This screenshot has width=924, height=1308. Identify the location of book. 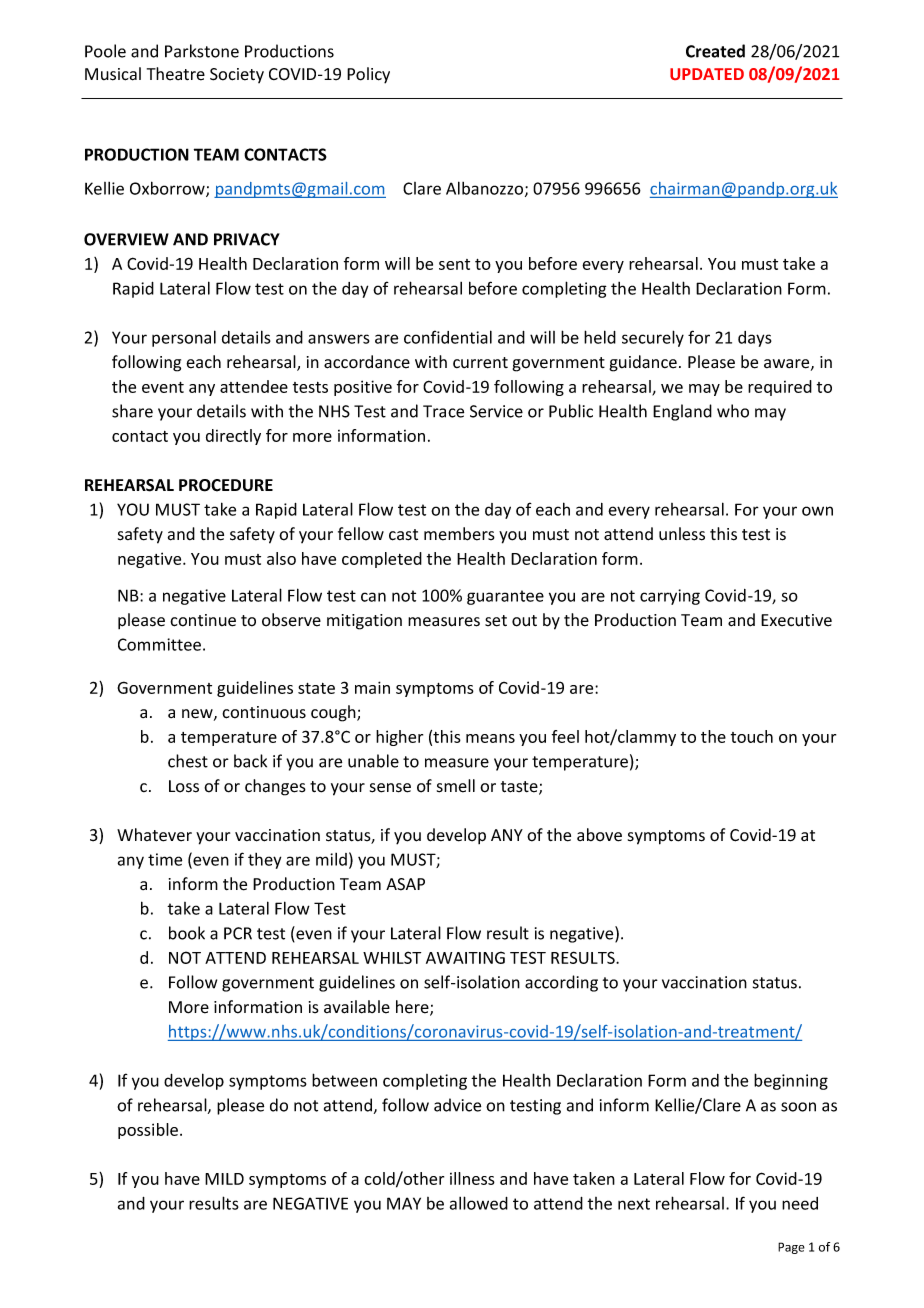
(187, 933).
